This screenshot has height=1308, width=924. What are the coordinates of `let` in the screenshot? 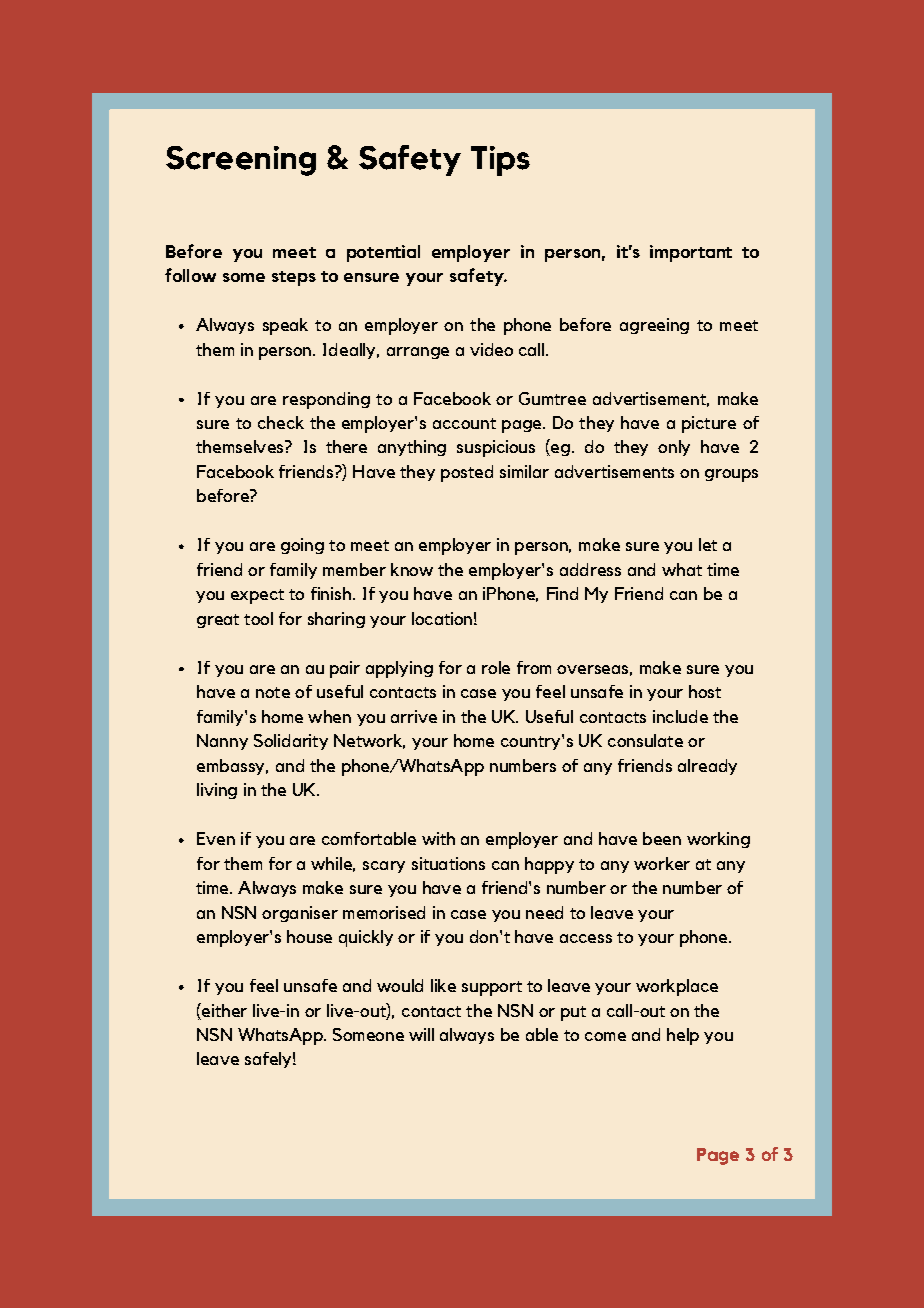 It's located at (708, 544).
